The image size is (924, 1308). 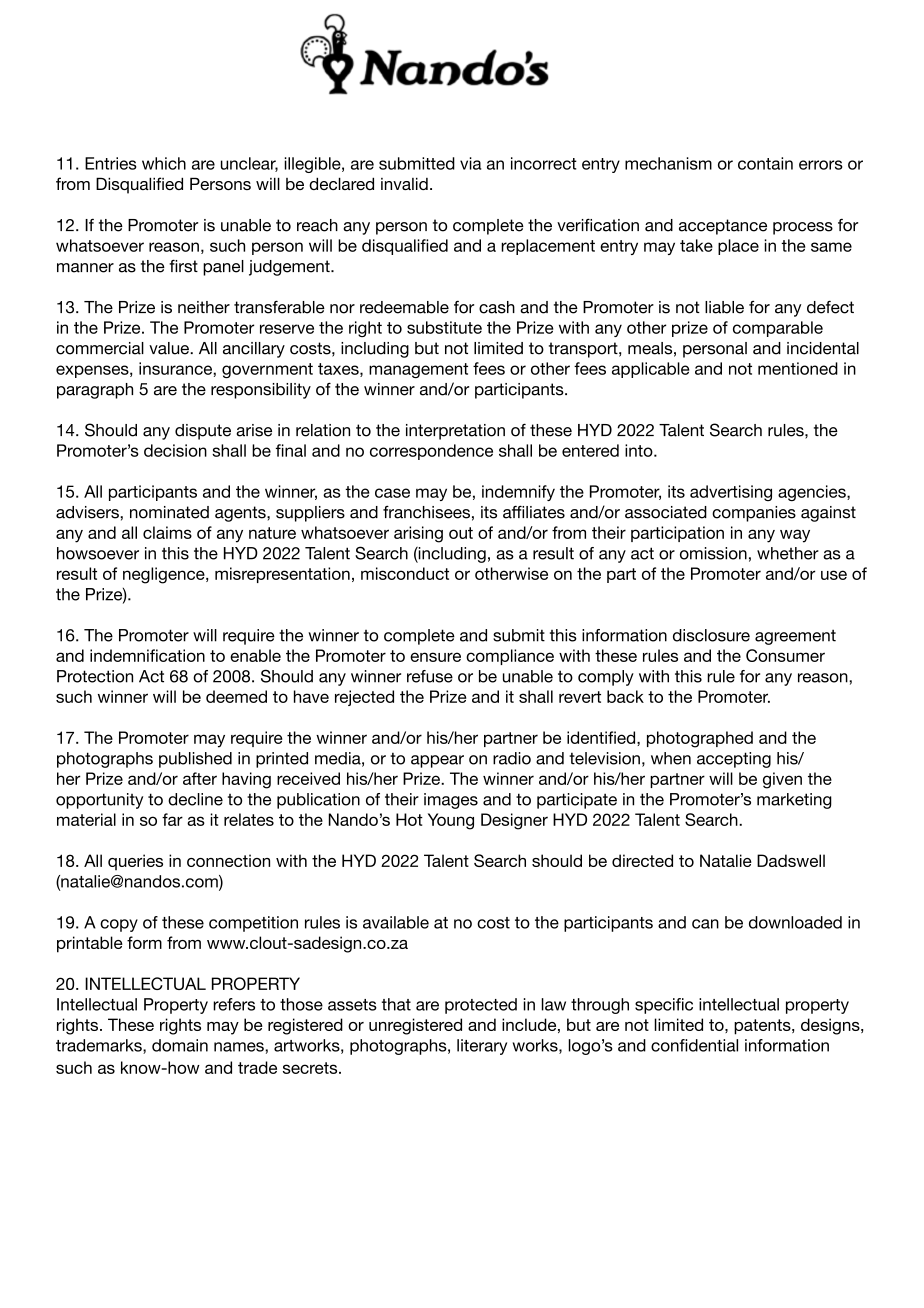 I want to click on literary, so click(x=482, y=1047).
